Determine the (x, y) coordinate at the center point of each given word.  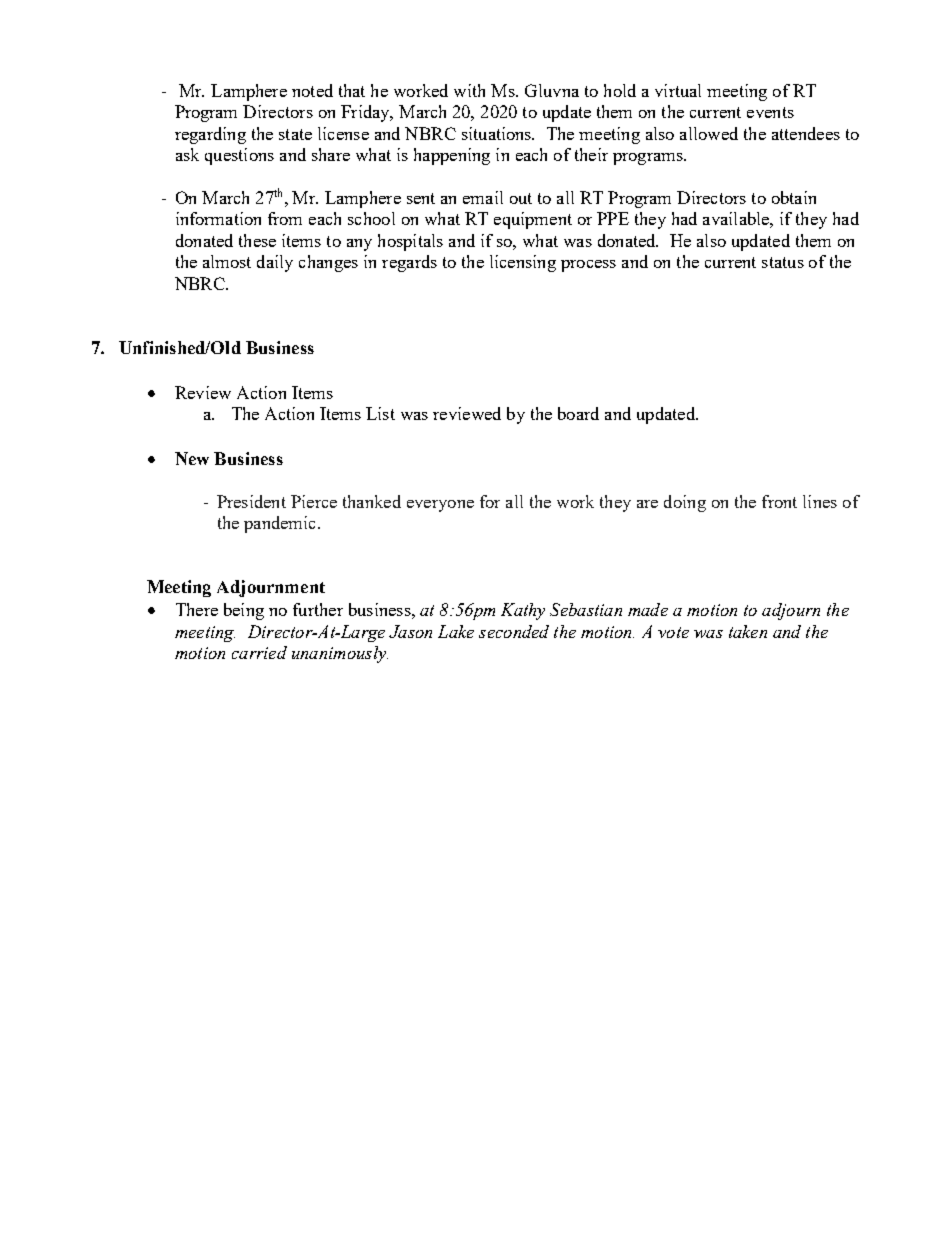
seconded (514, 631)
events (770, 112)
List (380, 413)
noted (312, 90)
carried (259, 652)
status (783, 262)
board (578, 413)
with (469, 90)
